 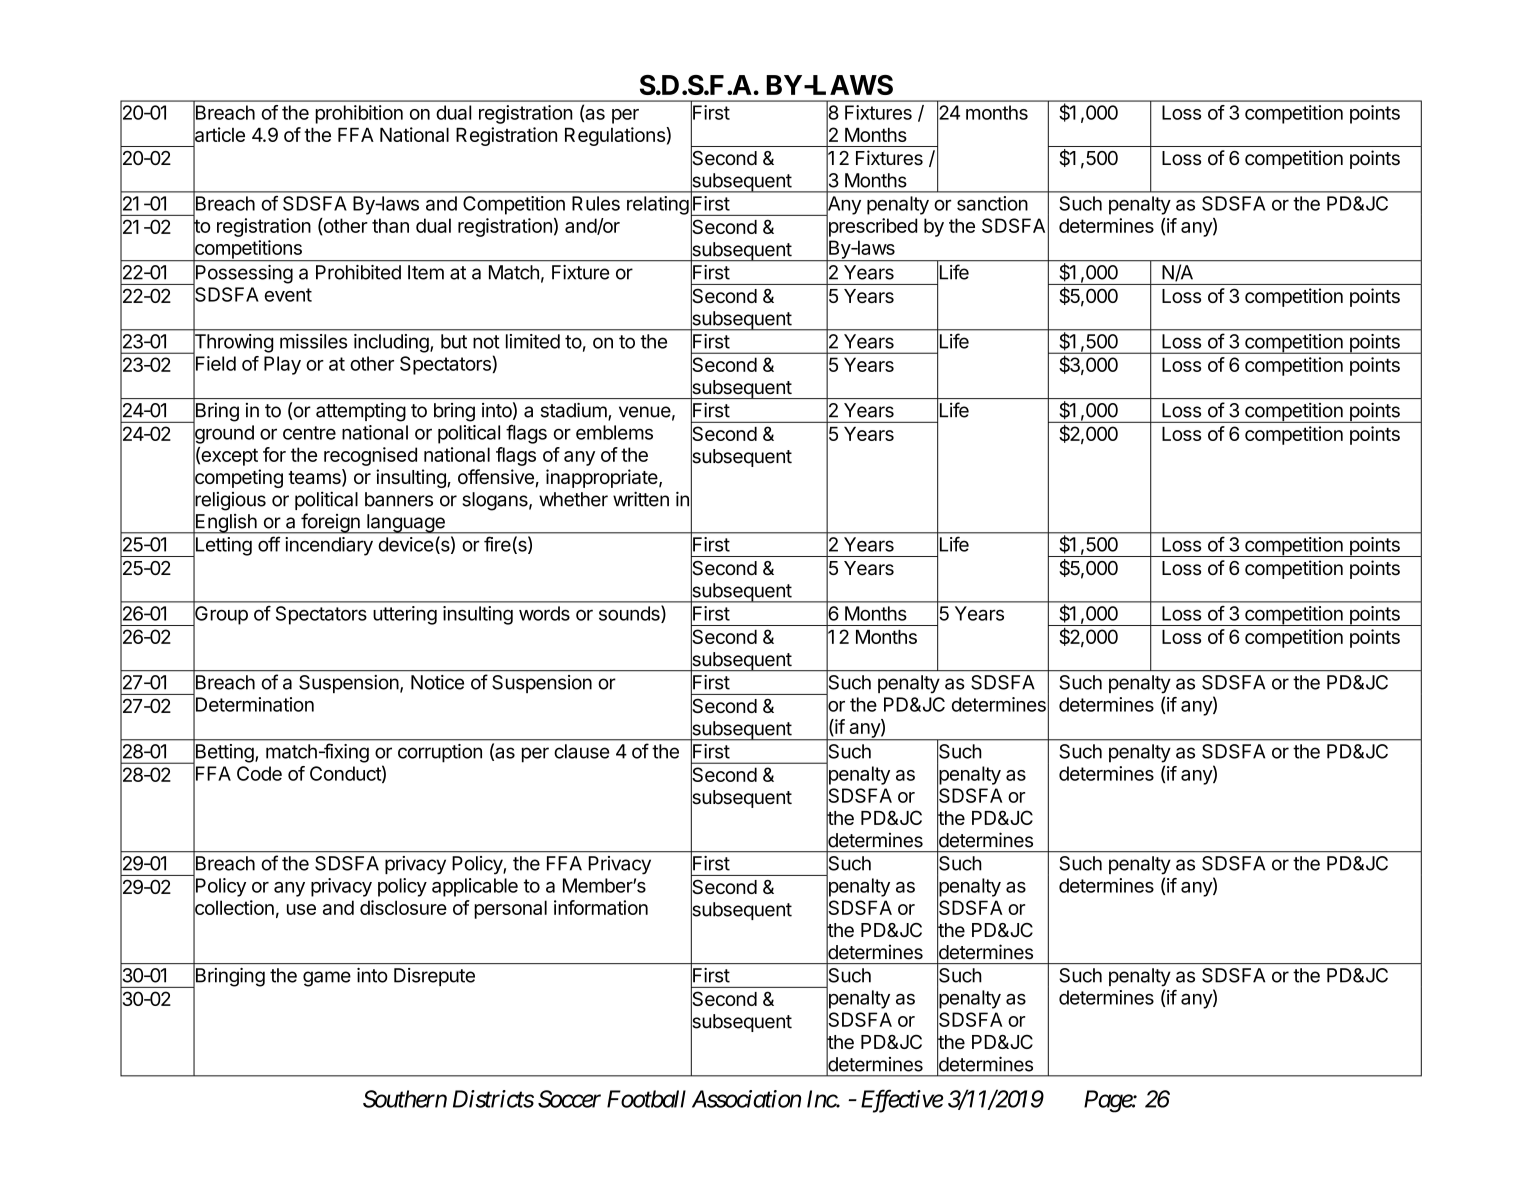 What do you see at coordinates (615, 136) in the screenshot?
I see `Regulations` at bounding box center [615, 136].
